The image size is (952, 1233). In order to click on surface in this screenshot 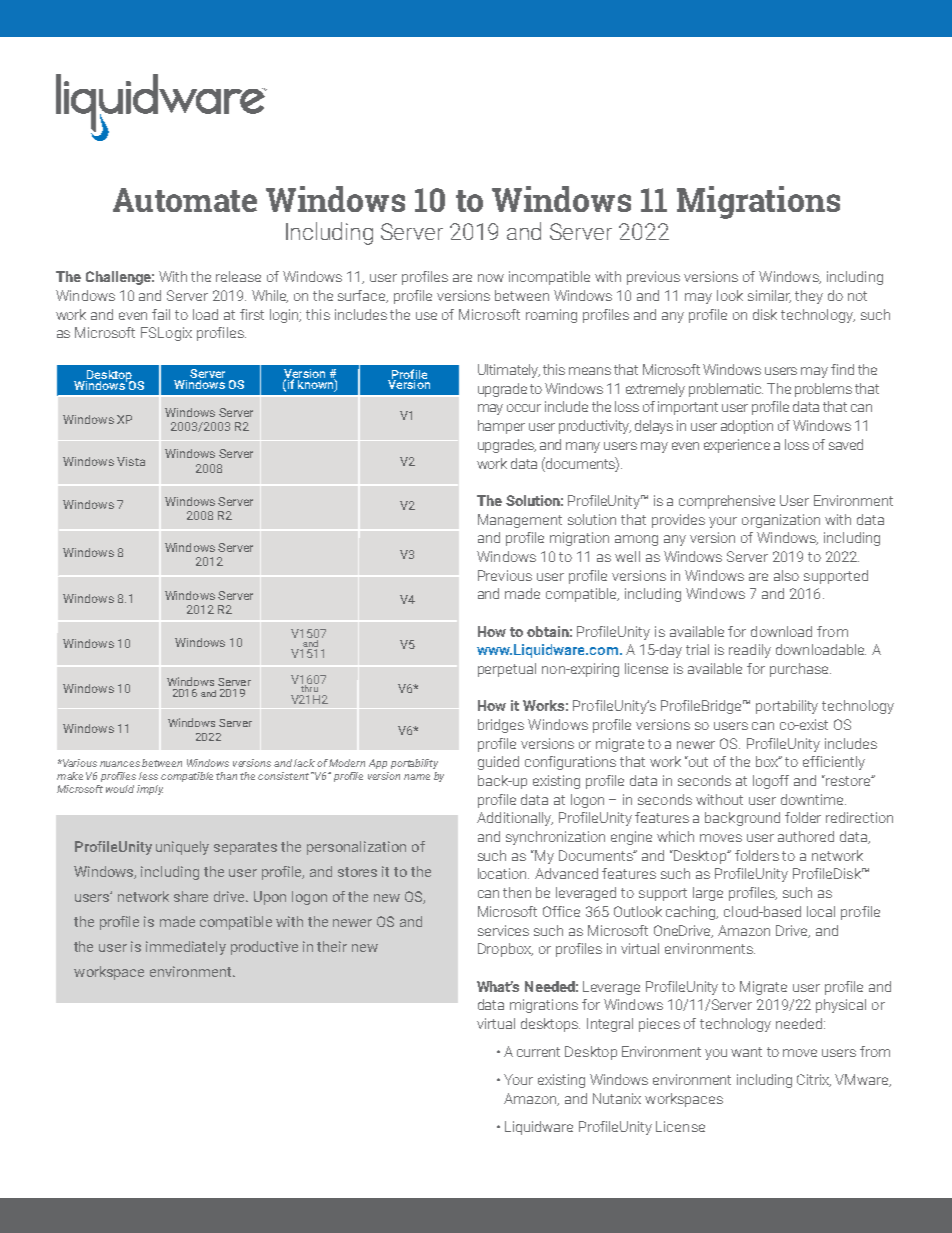, I will do `click(363, 296)`.
